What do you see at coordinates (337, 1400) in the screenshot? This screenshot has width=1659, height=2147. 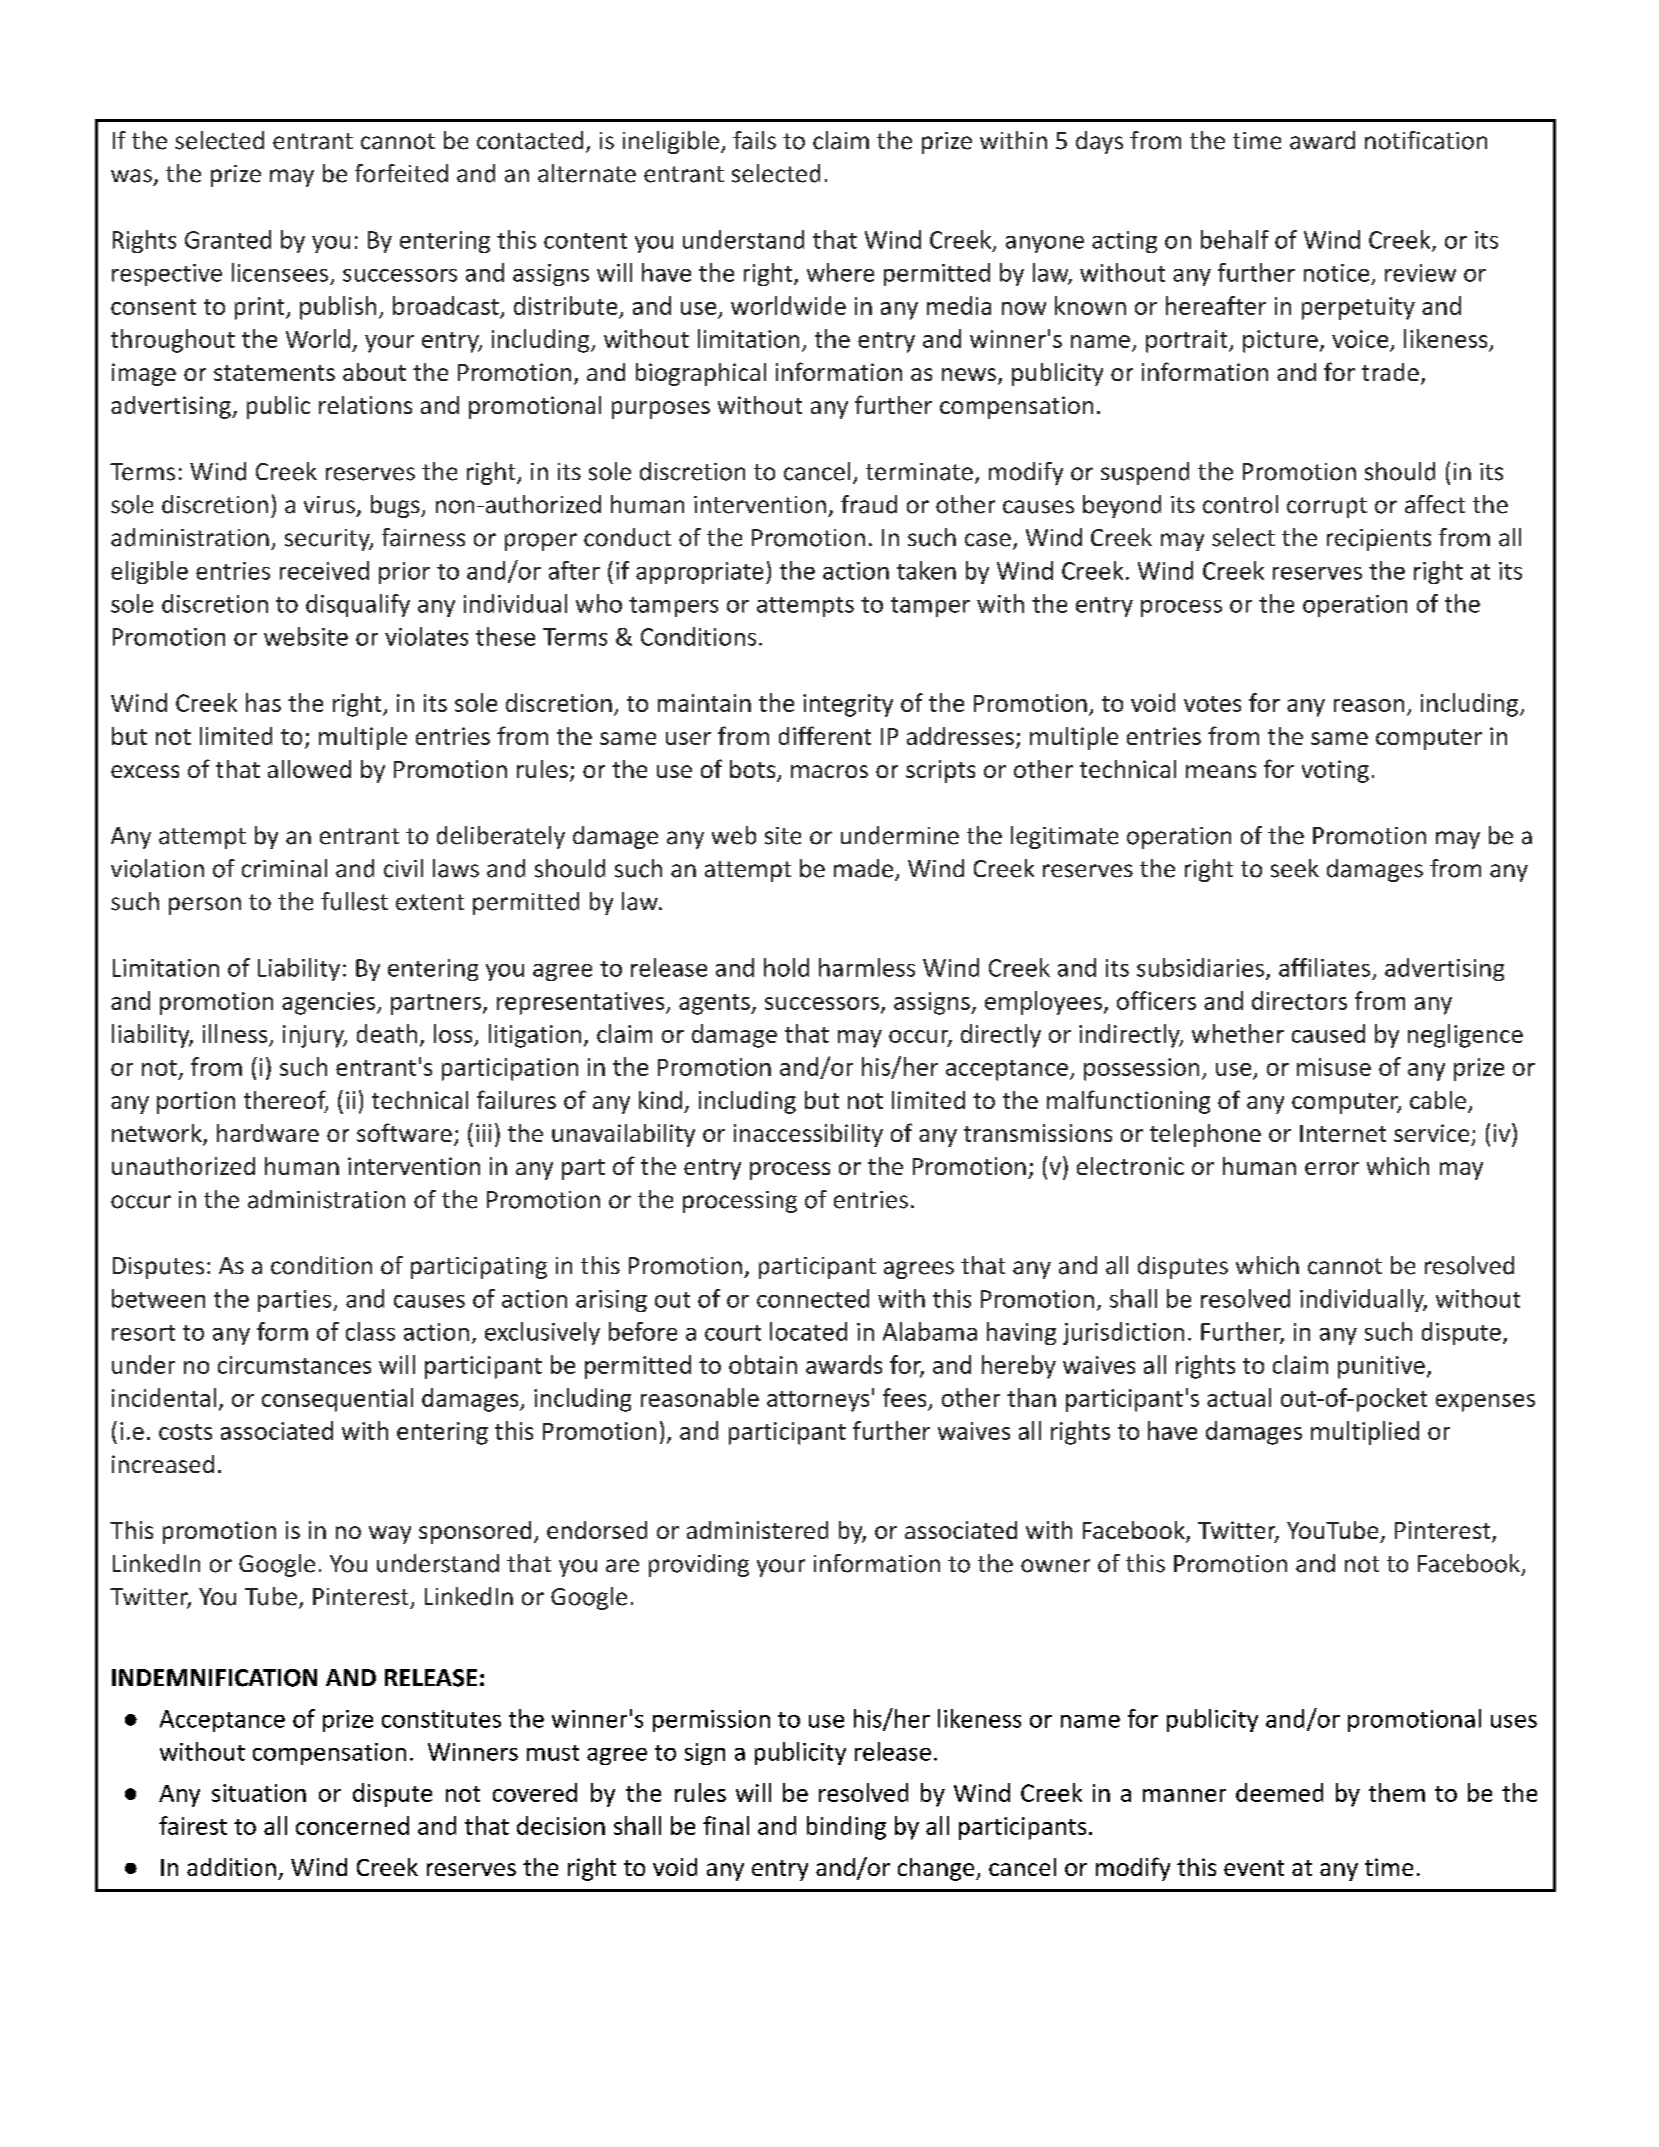 I see `consequential` at bounding box center [337, 1400].
